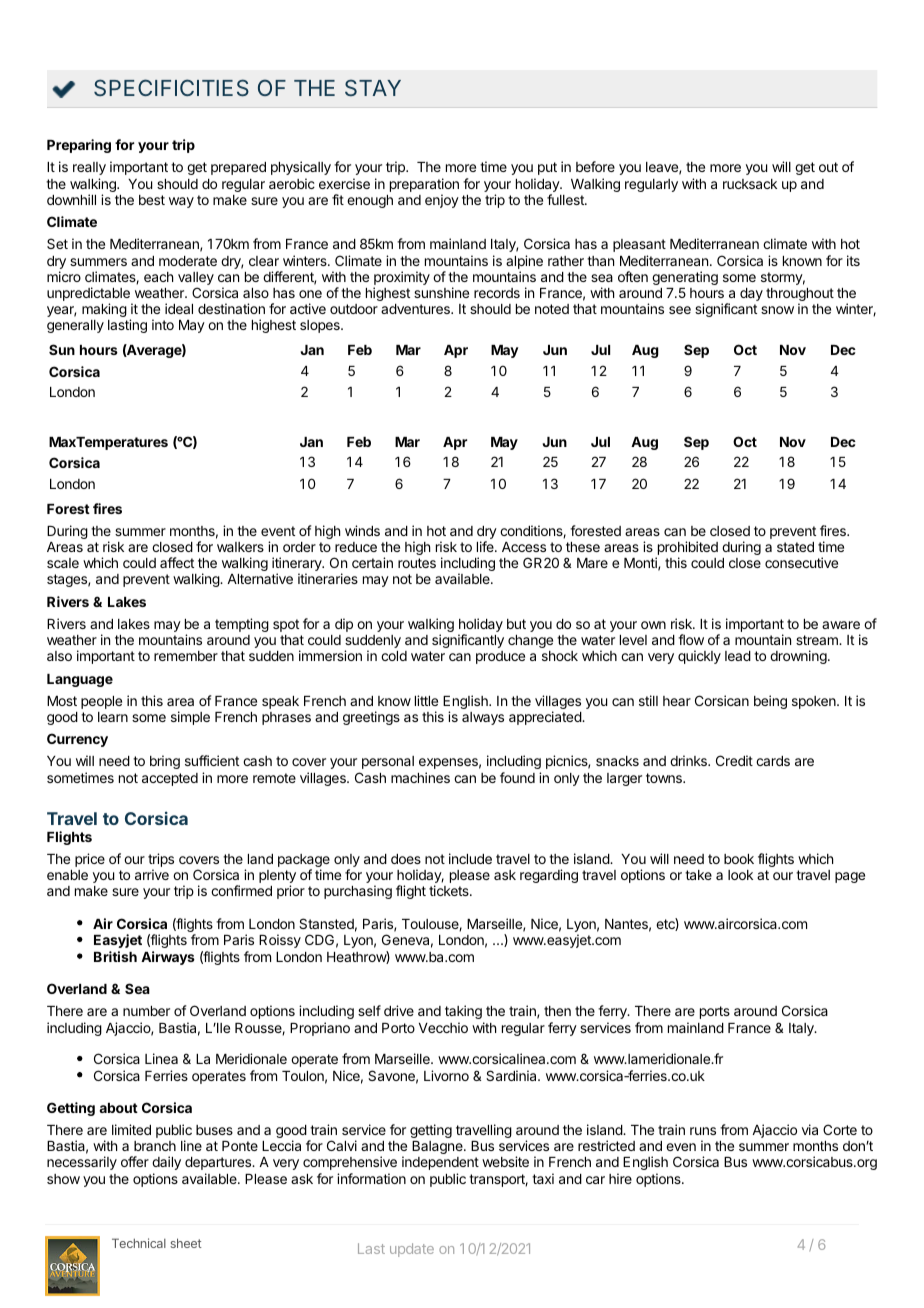  What do you see at coordinates (171, 87) in the image?
I see `SPECIFICITIES` at bounding box center [171, 87].
